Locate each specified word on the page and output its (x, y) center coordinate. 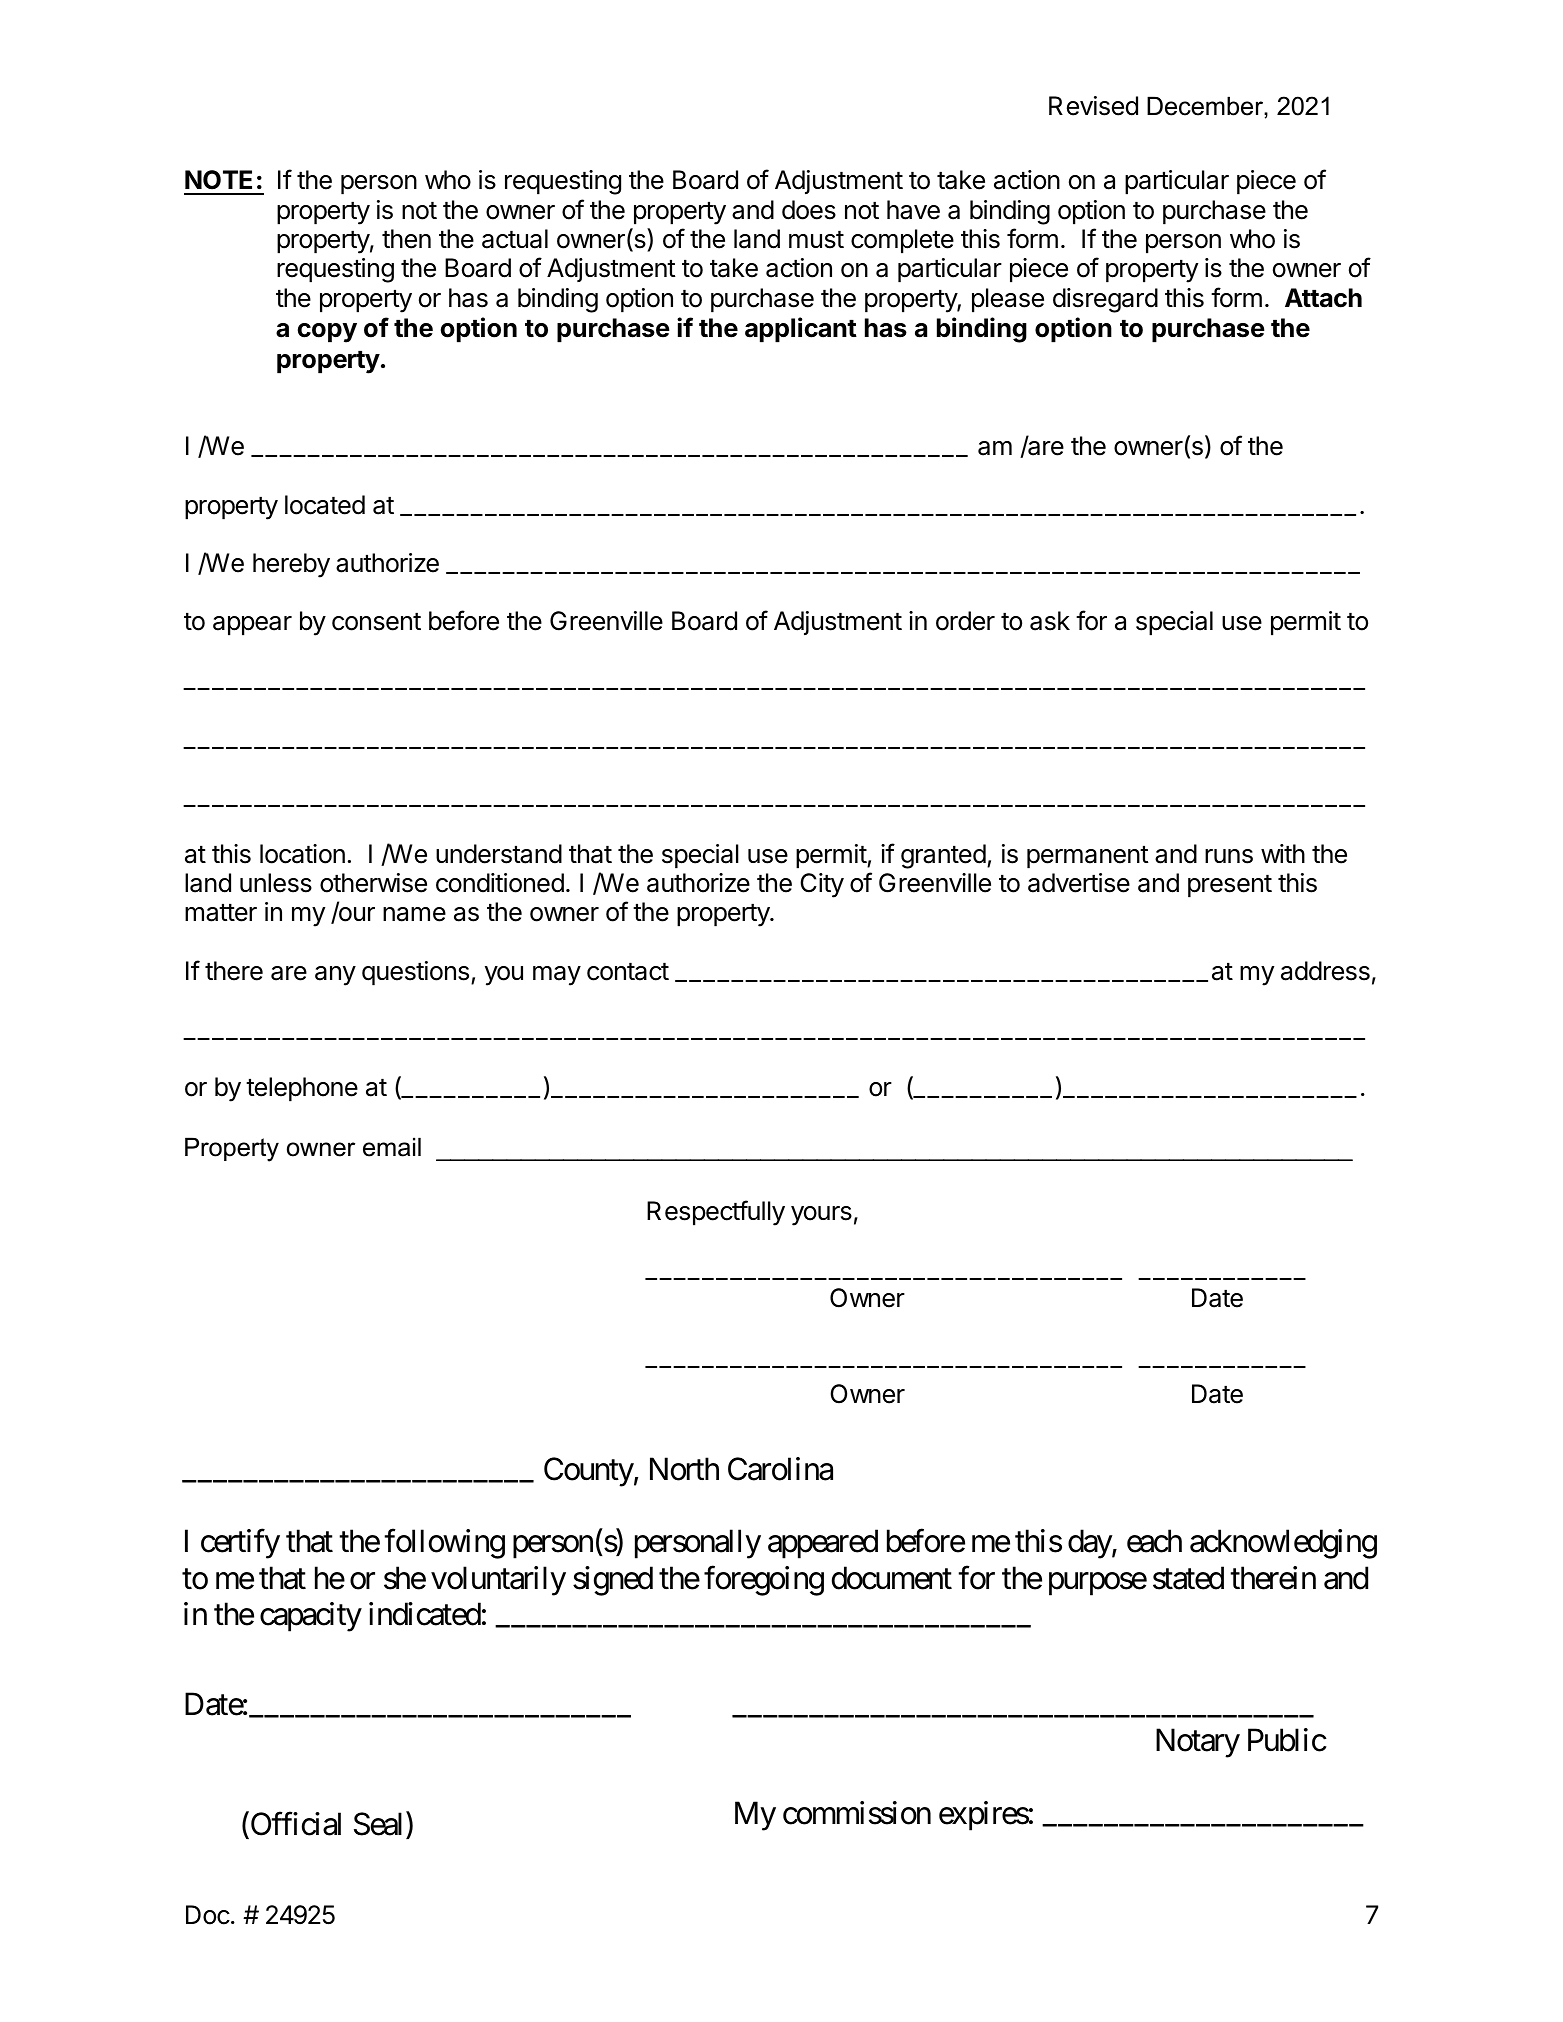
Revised (1093, 106)
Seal (380, 1825)
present (1230, 886)
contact (628, 972)
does (809, 210)
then (406, 239)
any (335, 976)
